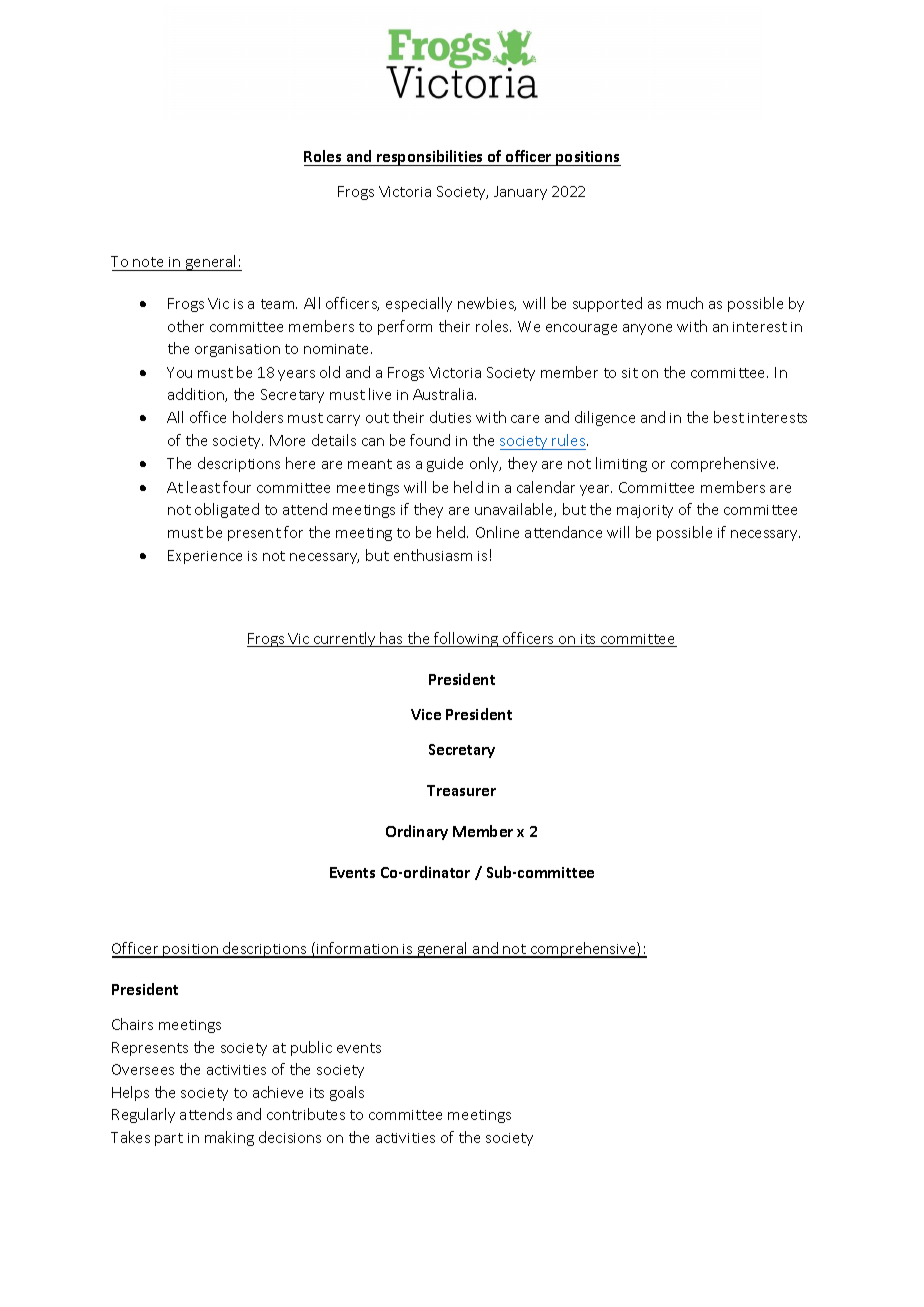 Image resolution: width=924 pixels, height=1307 pixels. I want to click on diligence, so click(605, 418).
